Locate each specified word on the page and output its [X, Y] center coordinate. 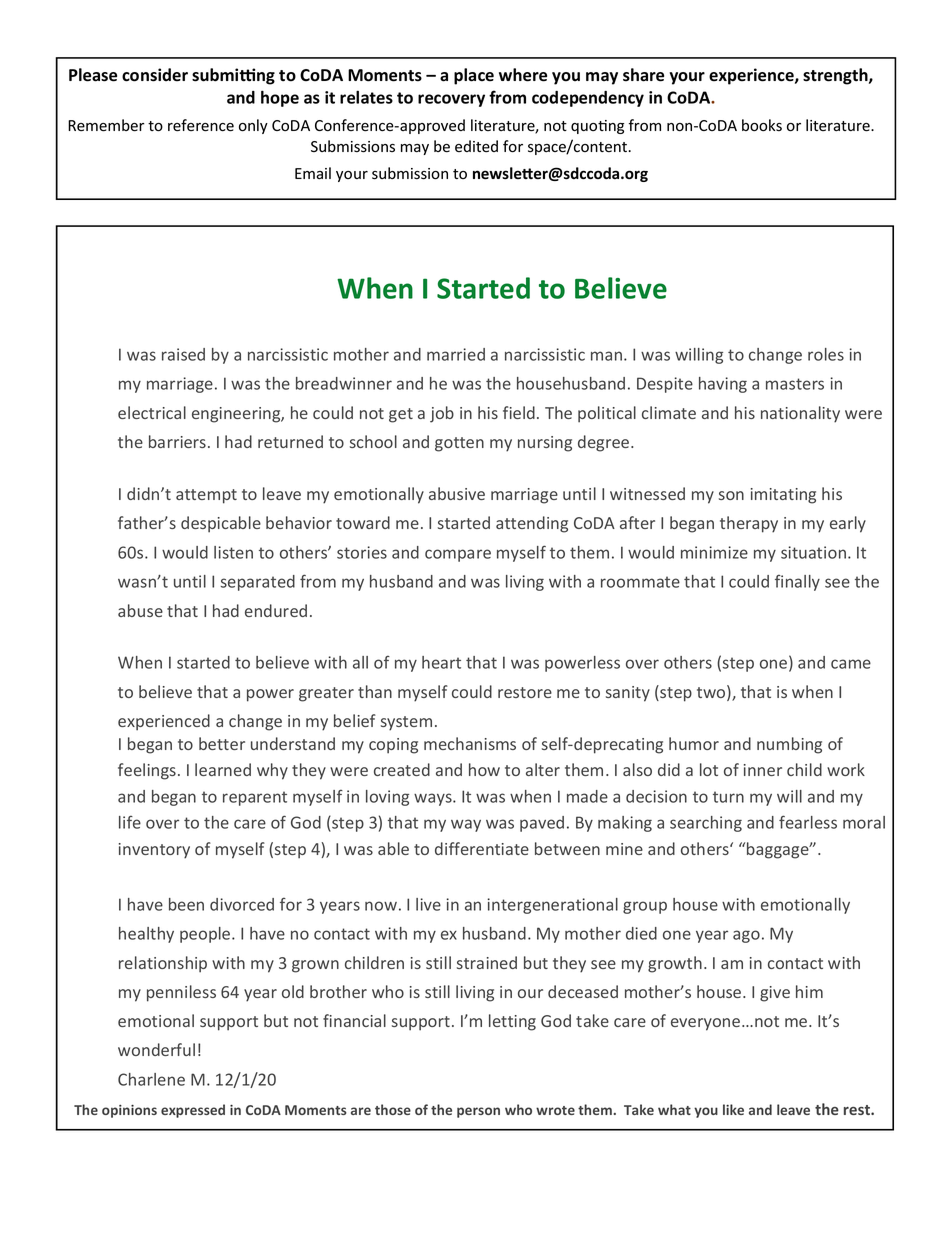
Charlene [151, 1079]
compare [458, 555]
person [478, 1112]
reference [201, 125]
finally [797, 583]
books [762, 125]
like [733, 1109]
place [474, 76]
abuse [140, 610]
